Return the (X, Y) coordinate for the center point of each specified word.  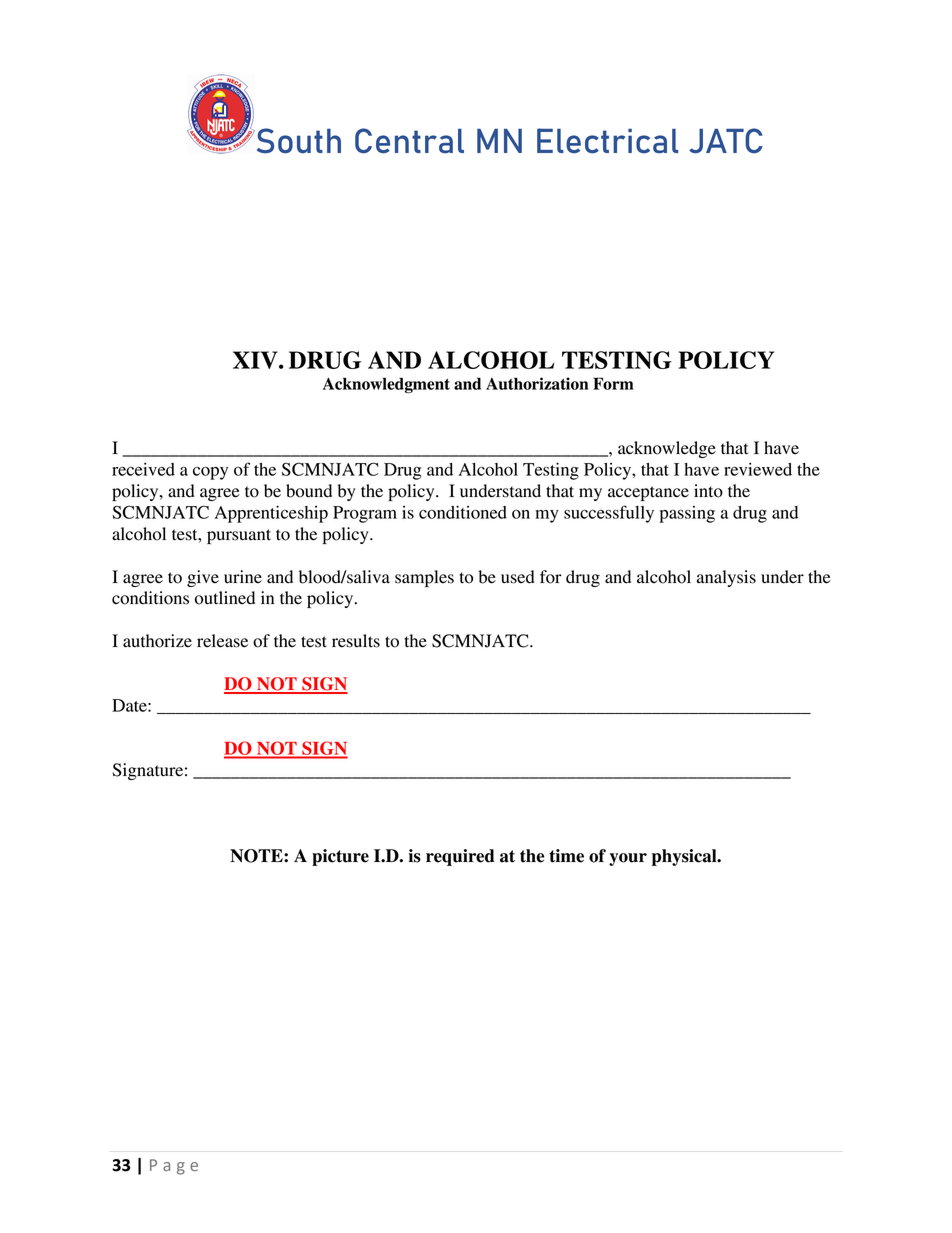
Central (409, 141)
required (460, 857)
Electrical (607, 141)
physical (685, 857)
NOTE (257, 856)
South (297, 141)
